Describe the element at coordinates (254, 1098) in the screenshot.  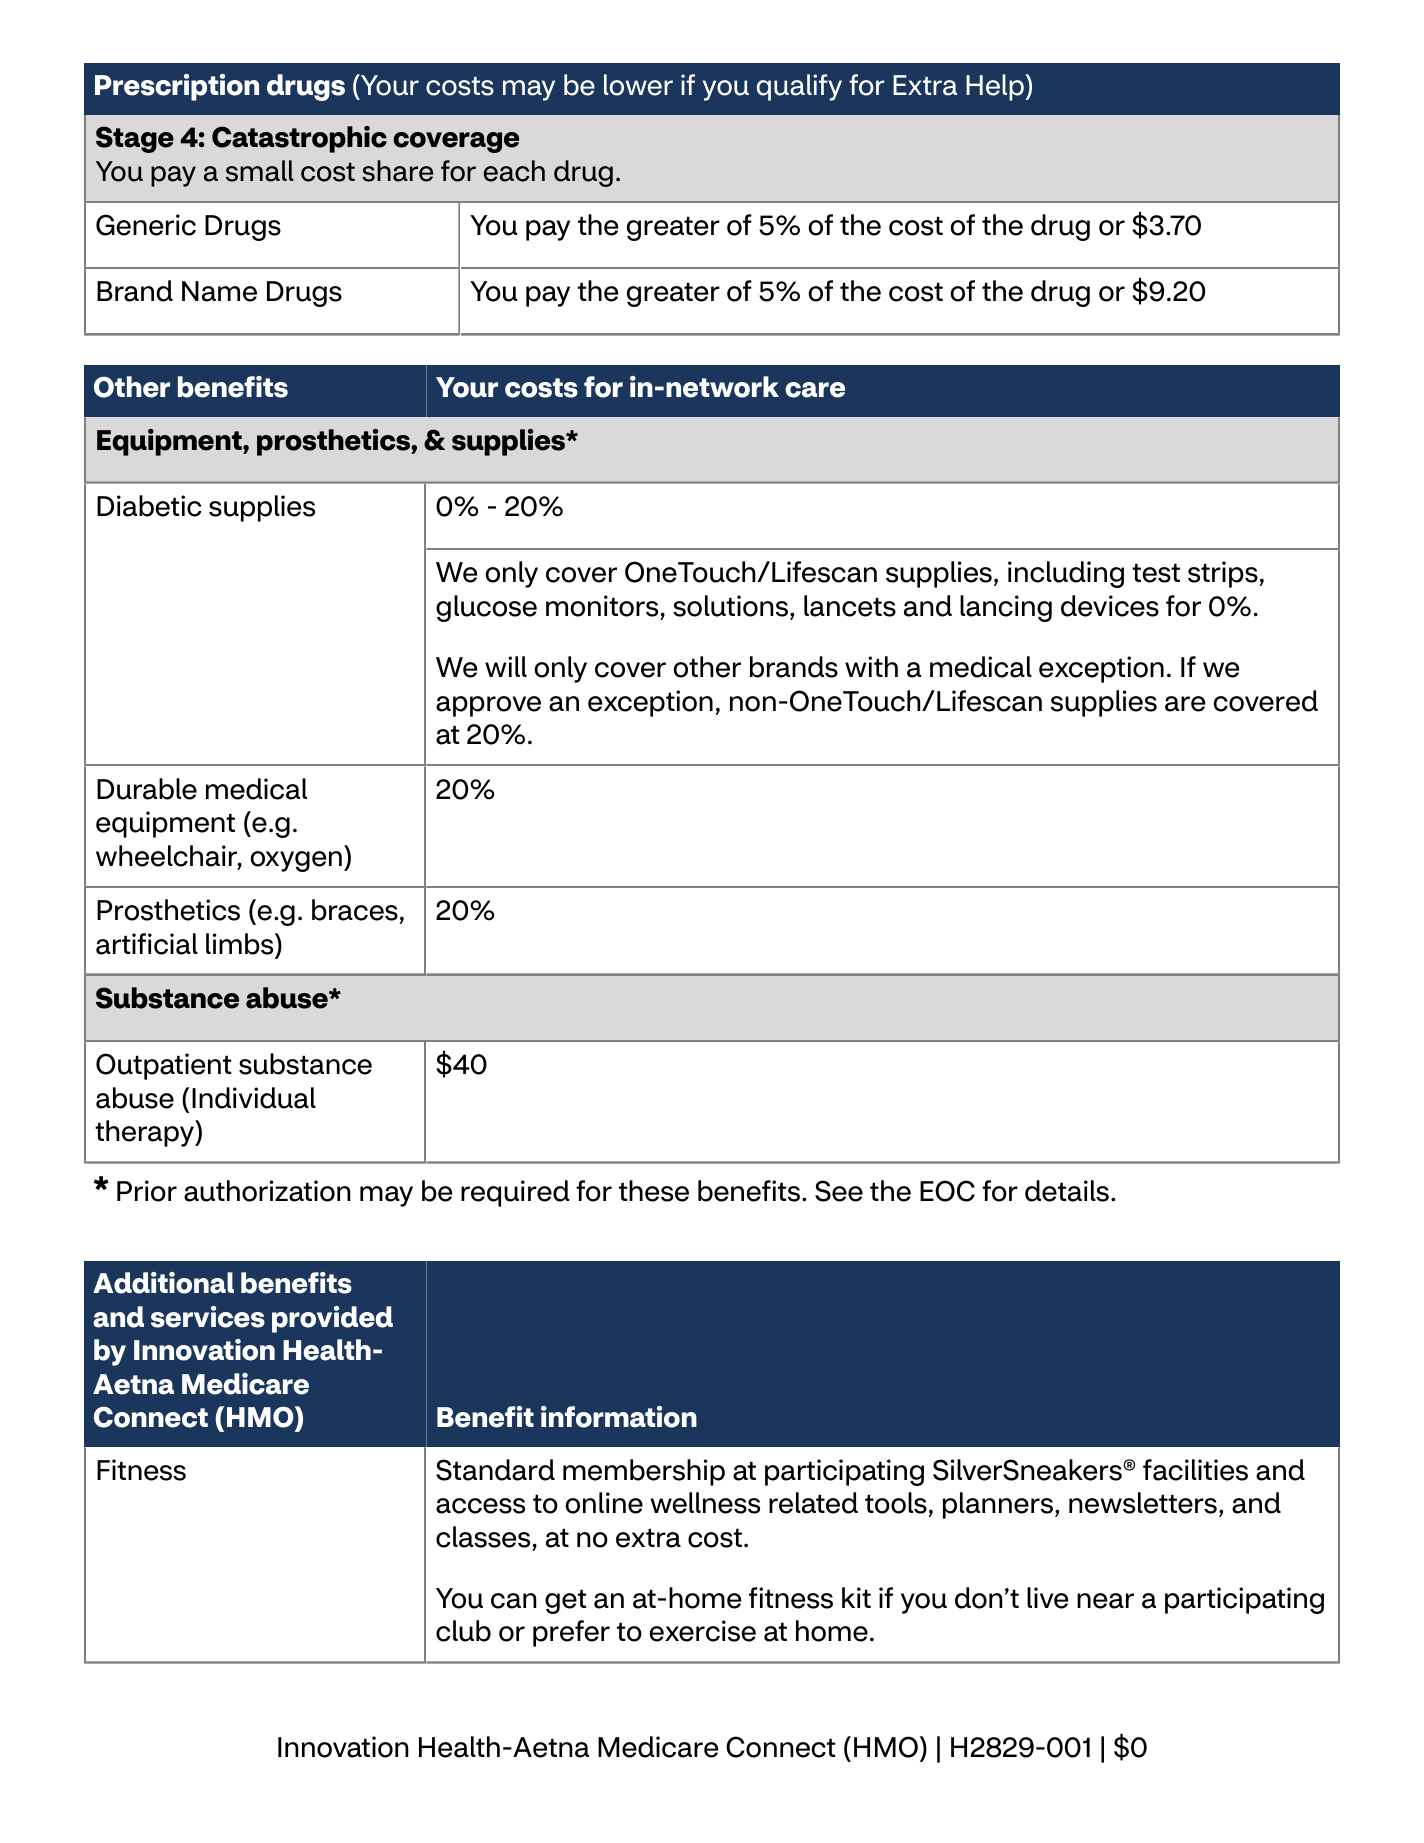
I see `Individual` at that location.
